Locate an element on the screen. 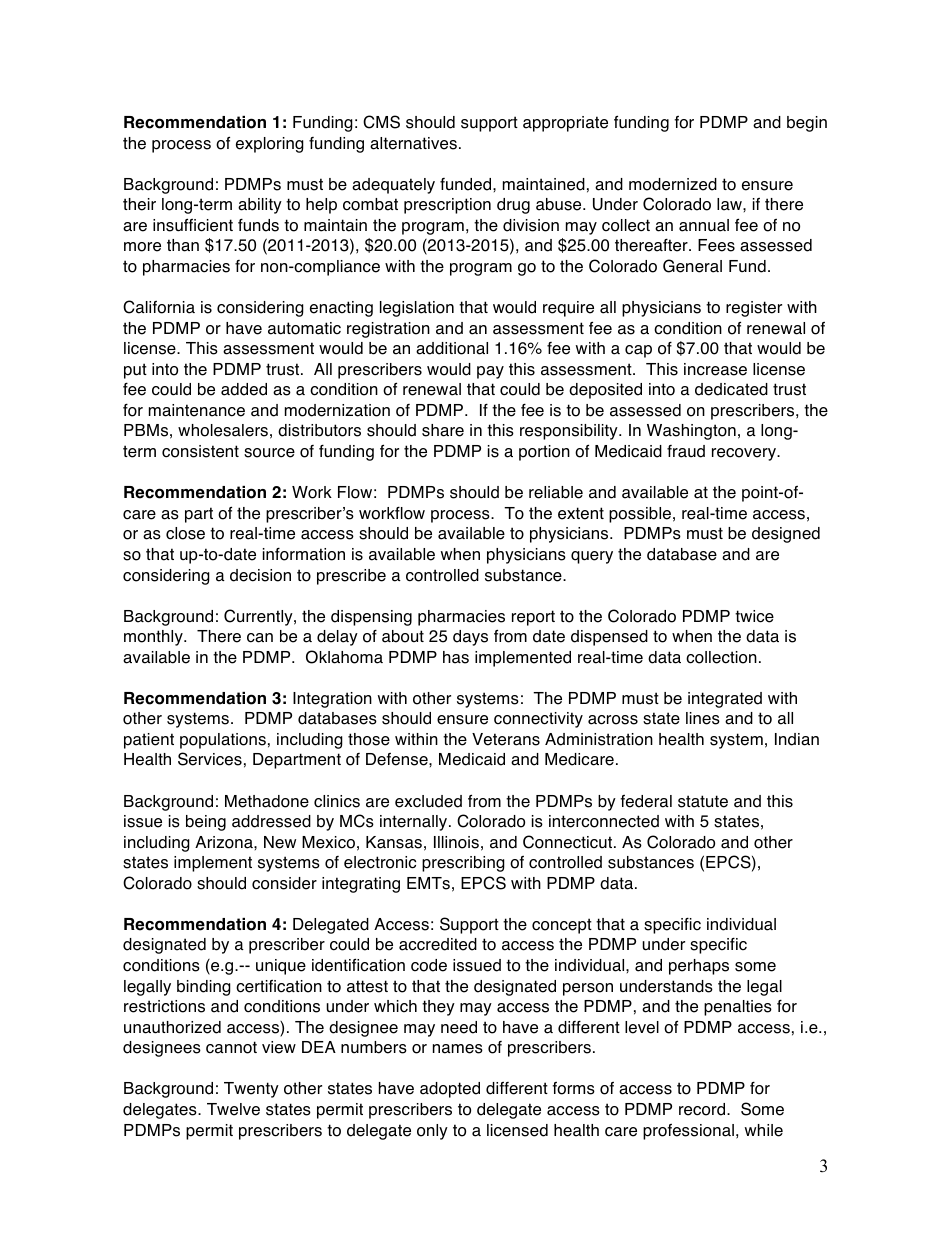  recovery is located at coordinates (745, 454).
